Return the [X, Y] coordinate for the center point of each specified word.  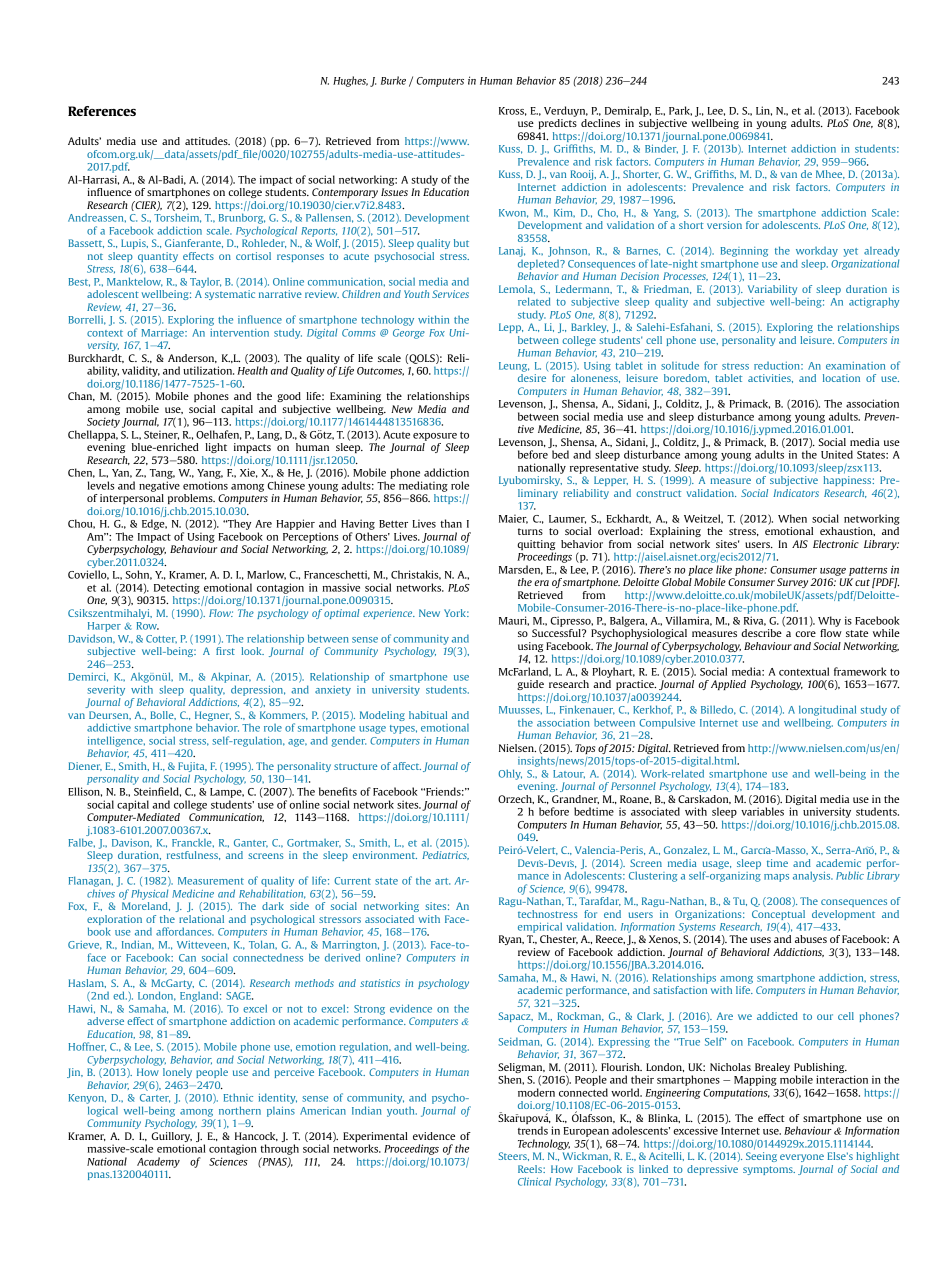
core [805, 634]
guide [530, 685]
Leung [514, 367]
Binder [661, 149]
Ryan [511, 940]
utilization [208, 370]
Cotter [161, 639]
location [841, 378]
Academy [158, 1162]
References [102, 111]
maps [776, 878]
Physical [149, 894]
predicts [558, 124]
